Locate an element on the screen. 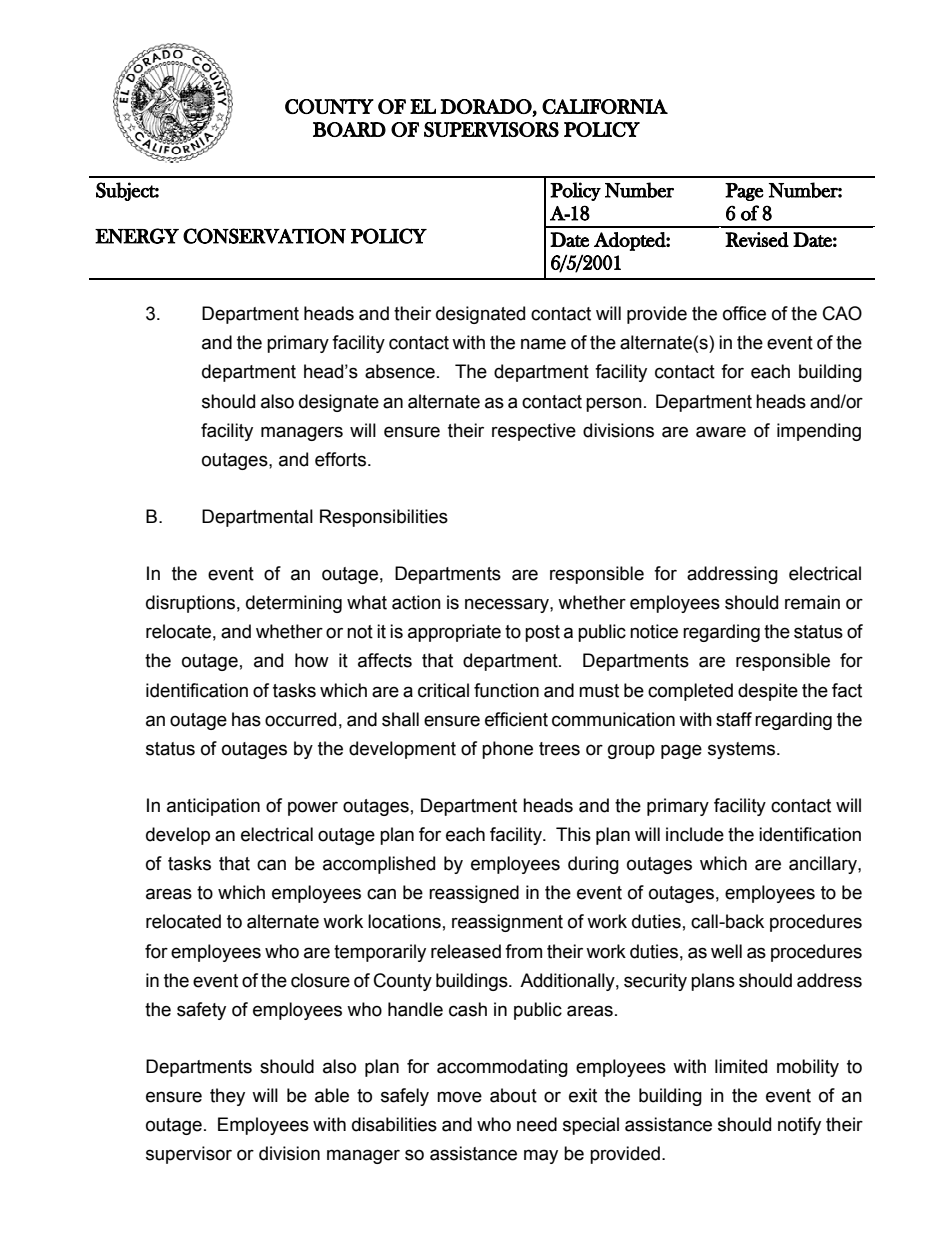 The height and width of the screenshot is (1233, 952). efforts is located at coordinates (340, 459).
